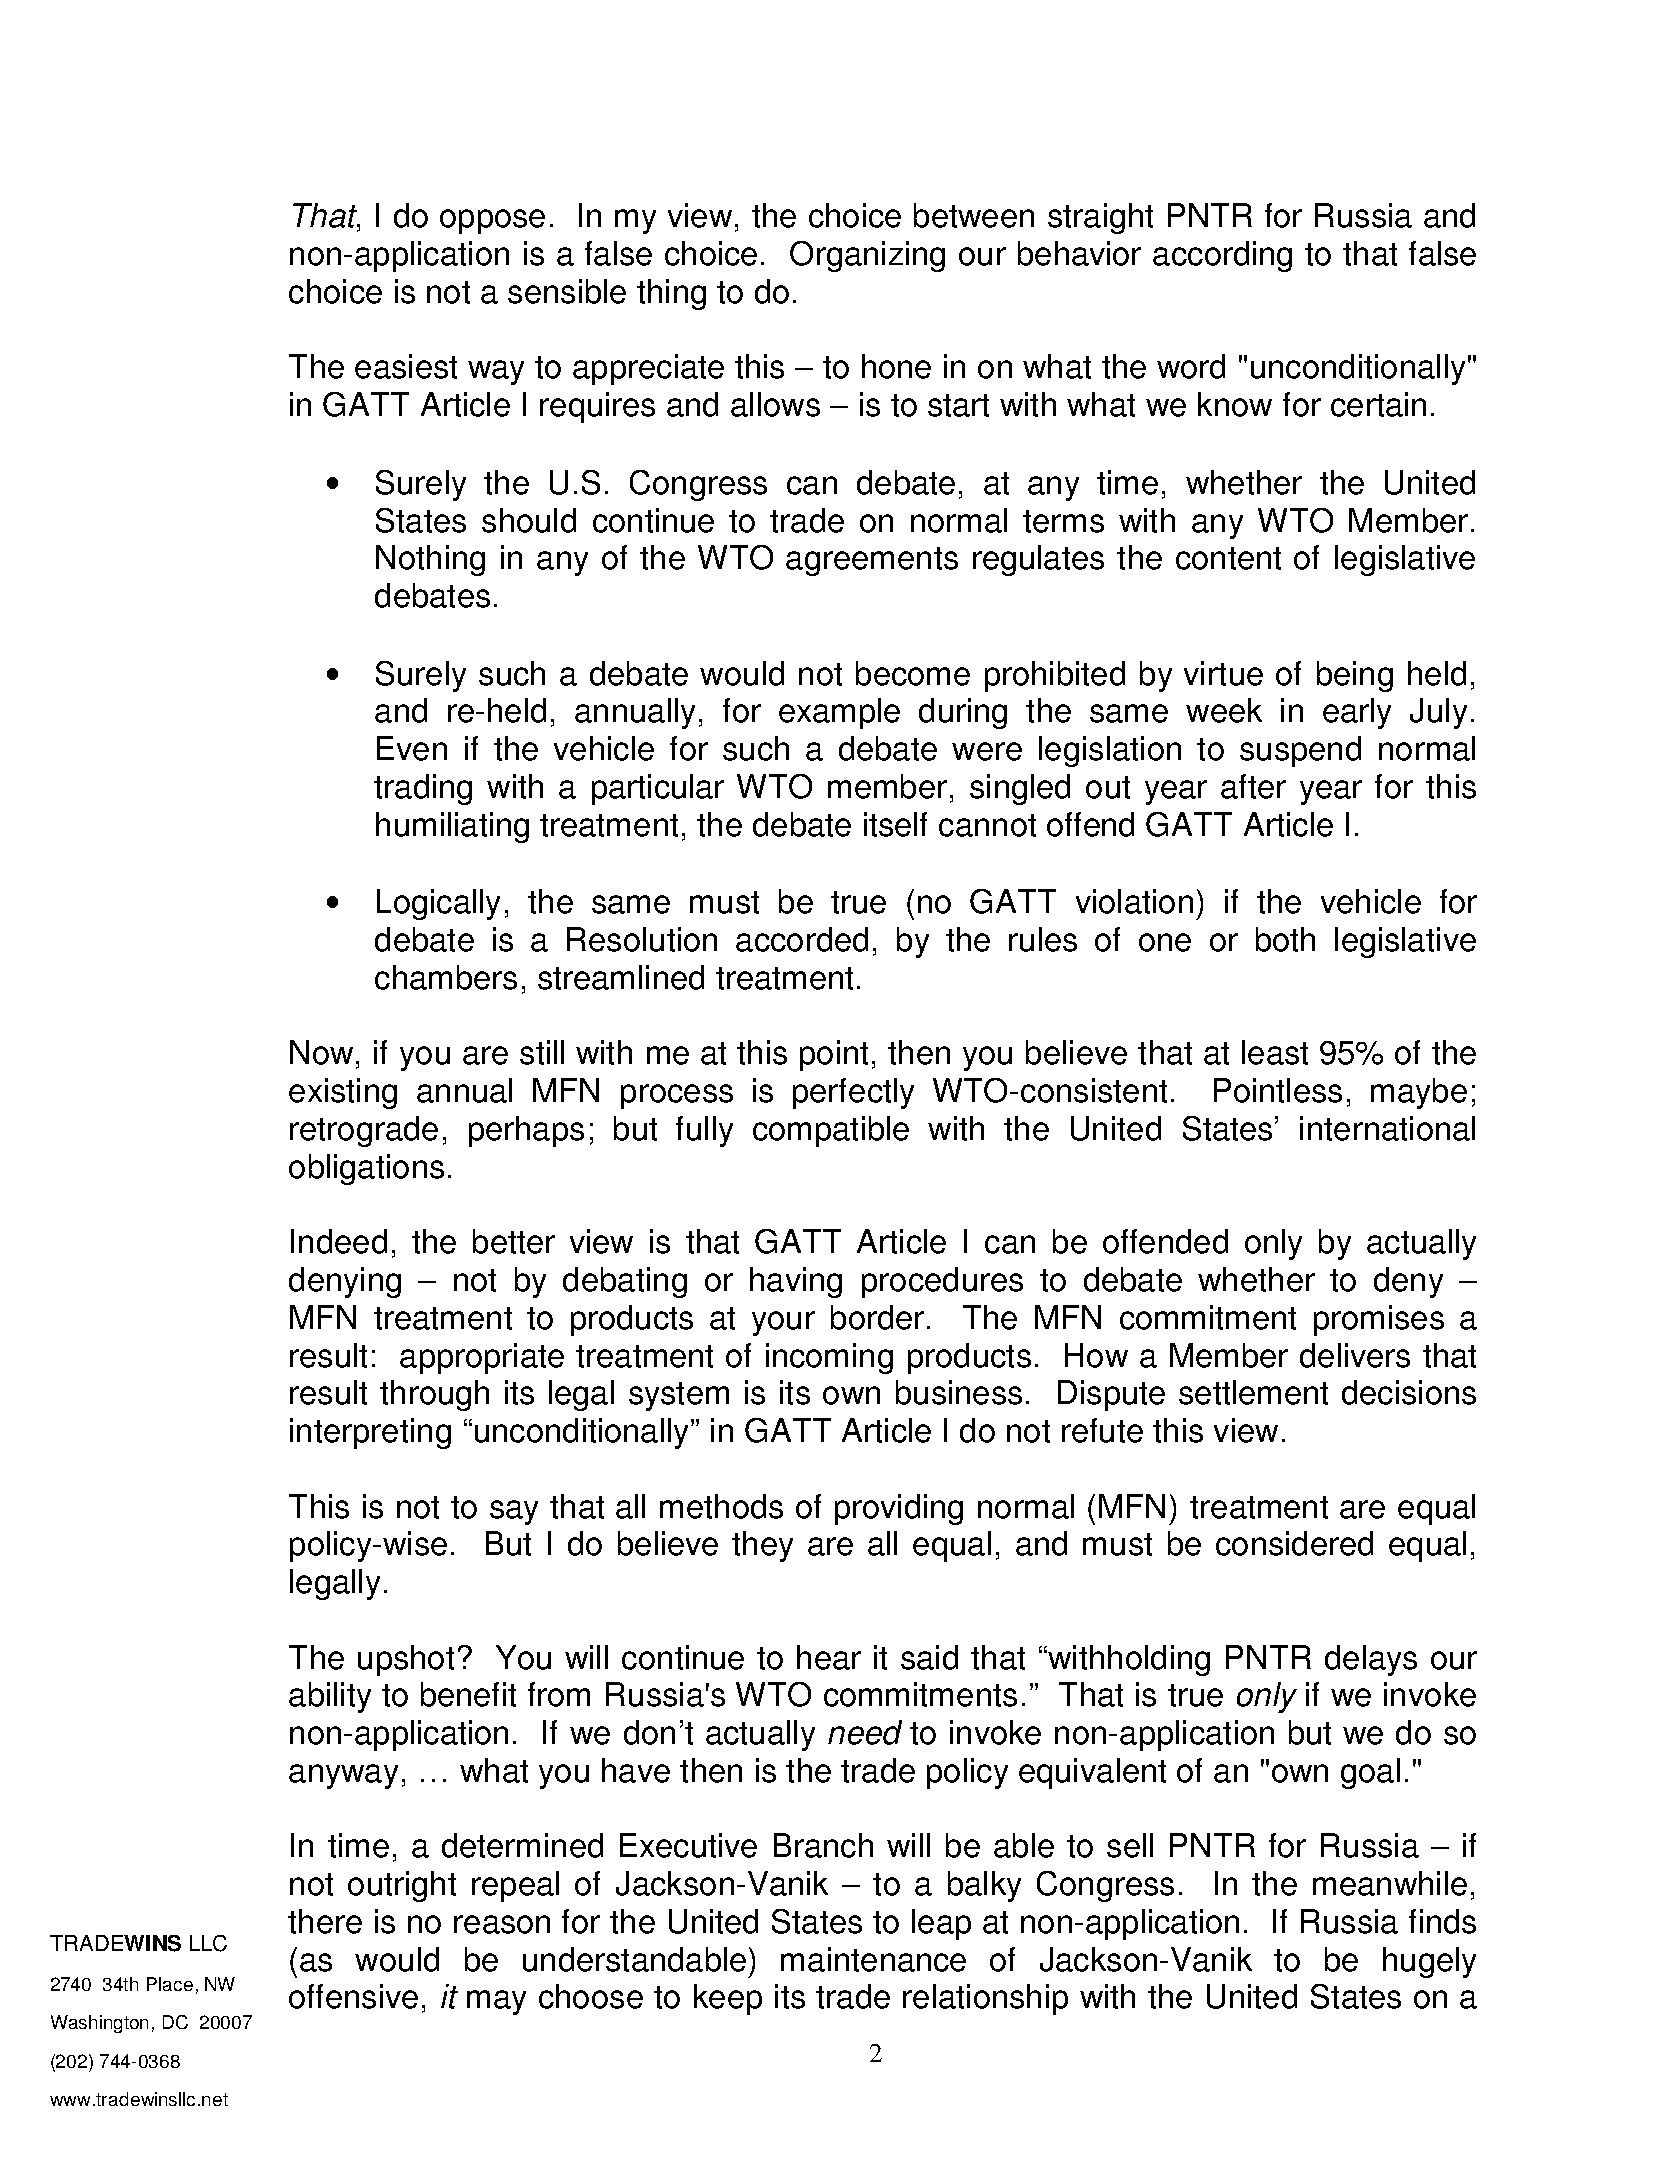 Image resolution: width=1674 pixels, height=2167 pixels. What do you see at coordinates (867, 256) in the screenshot?
I see `Organizing` at bounding box center [867, 256].
